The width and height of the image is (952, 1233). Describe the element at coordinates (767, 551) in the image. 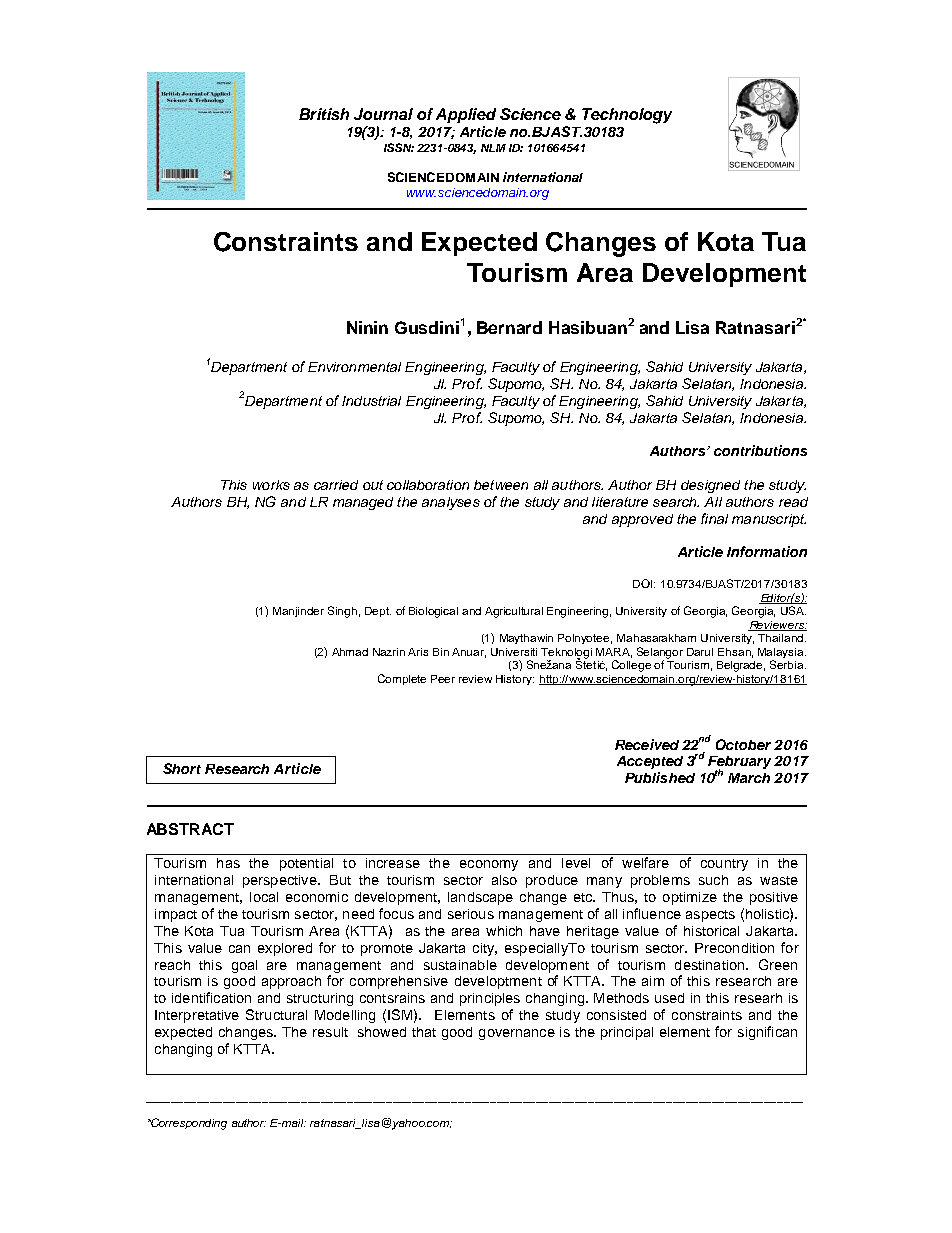

I see `Information` at that location.
